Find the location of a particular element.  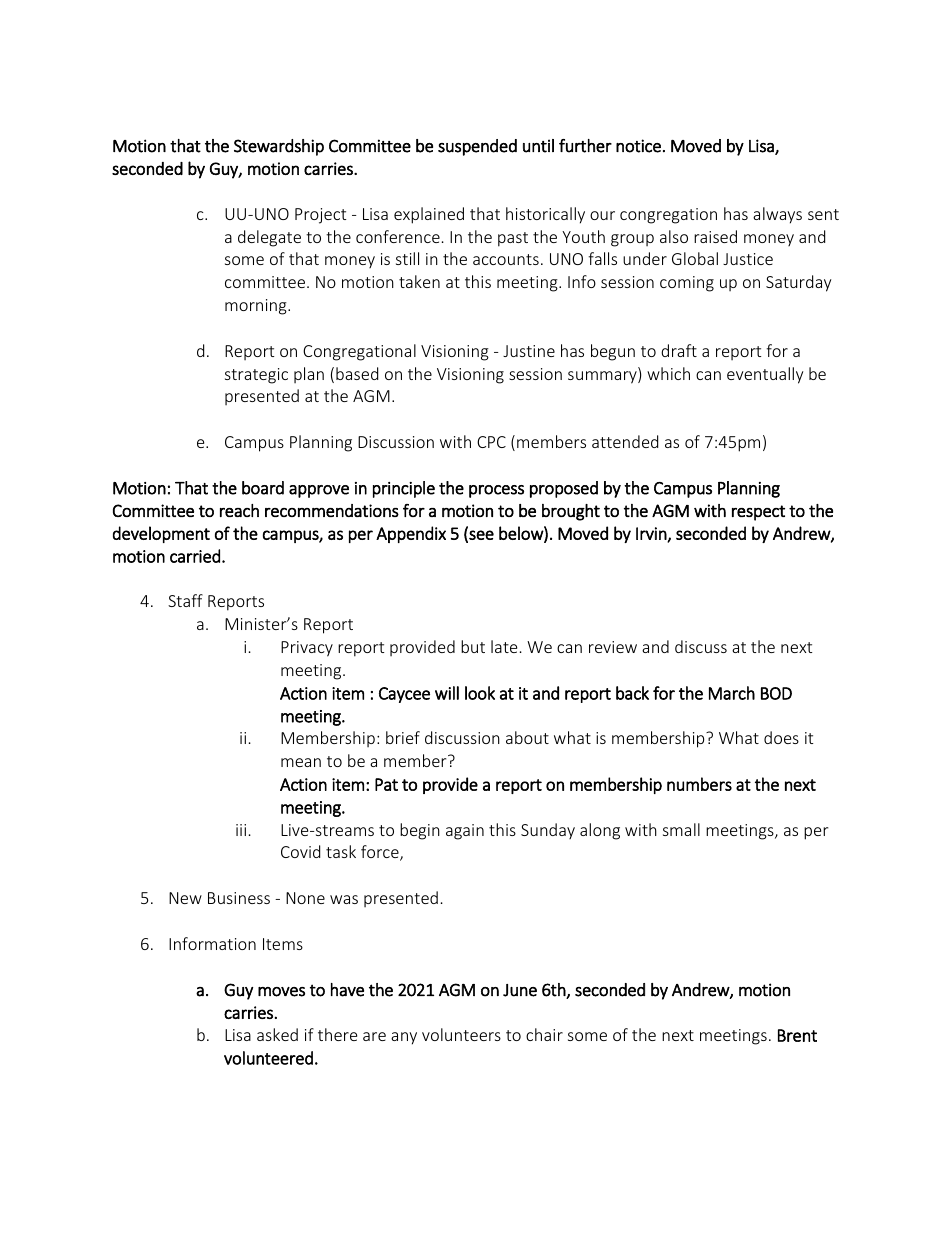

mean is located at coordinates (301, 762).
